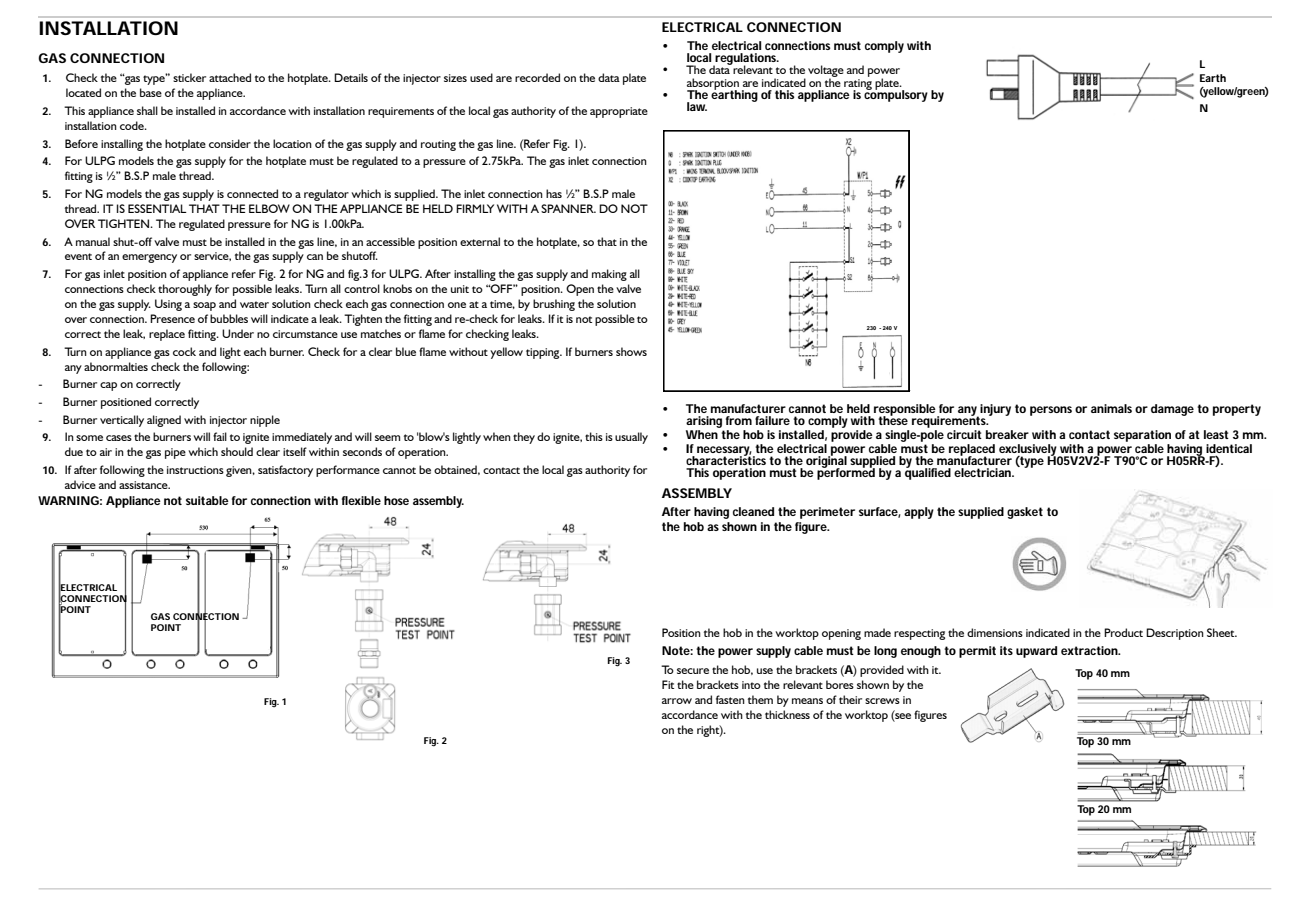  Describe the element at coordinates (189, 77) in the document. I see `sticker` at that location.
